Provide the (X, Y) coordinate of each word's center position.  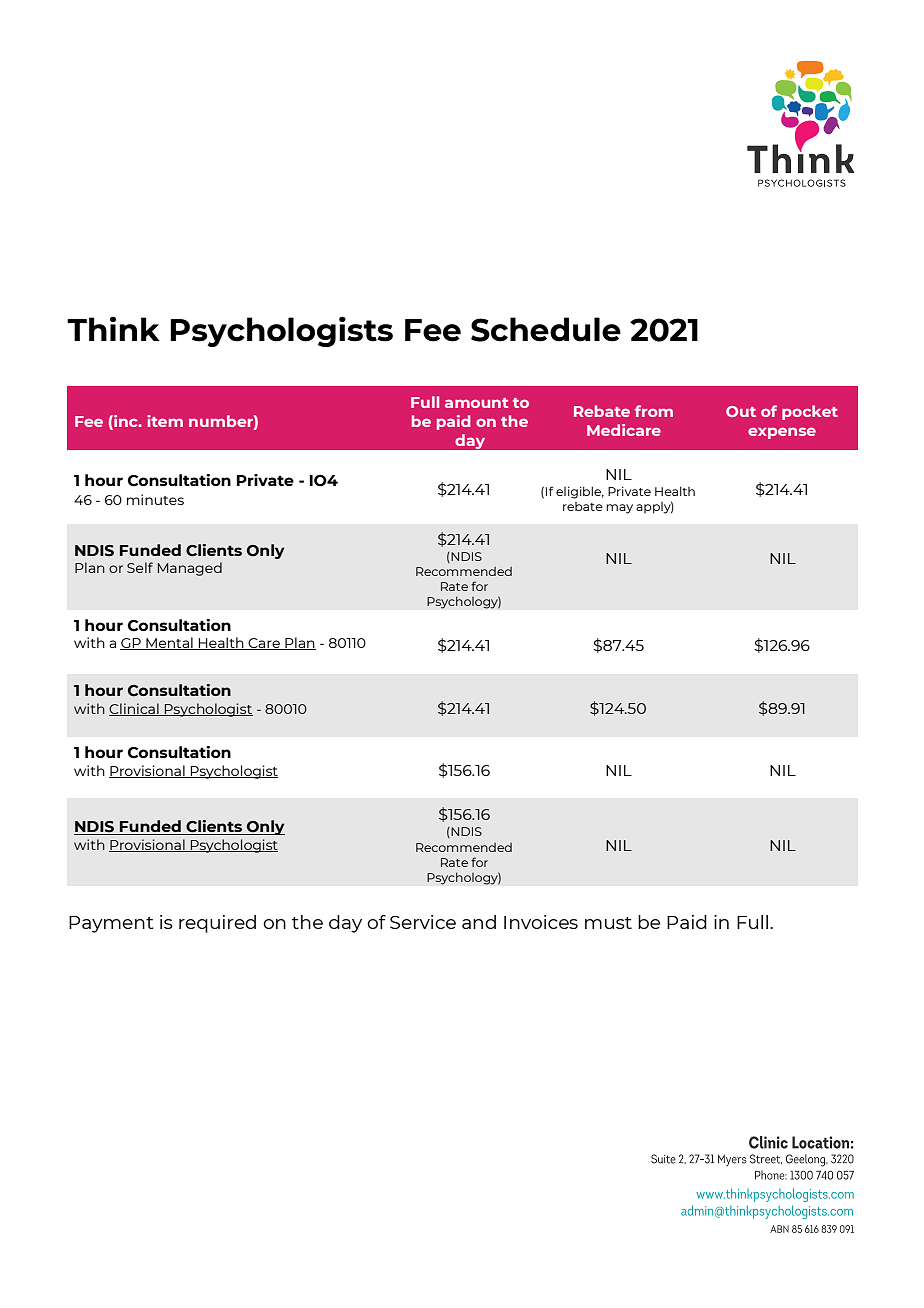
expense (782, 433)
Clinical (135, 709)
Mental (169, 643)
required (217, 924)
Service (423, 922)
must (608, 923)
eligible (580, 492)
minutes (155, 499)
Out (741, 411)
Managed (190, 569)
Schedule (546, 329)
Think (113, 328)
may (619, 509)
